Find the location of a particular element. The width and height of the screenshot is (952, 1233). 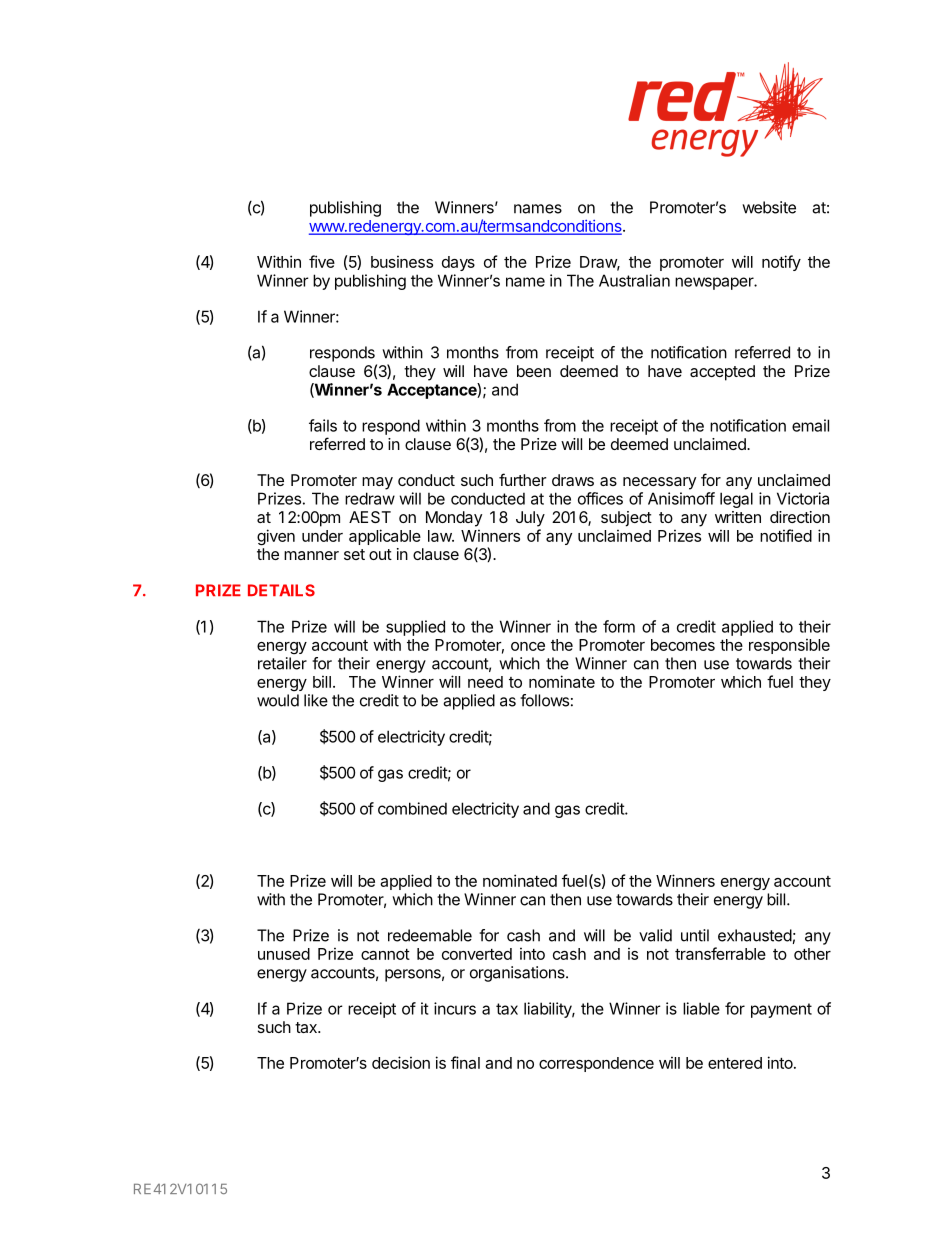

follows is located at coordinates (544, 700).
